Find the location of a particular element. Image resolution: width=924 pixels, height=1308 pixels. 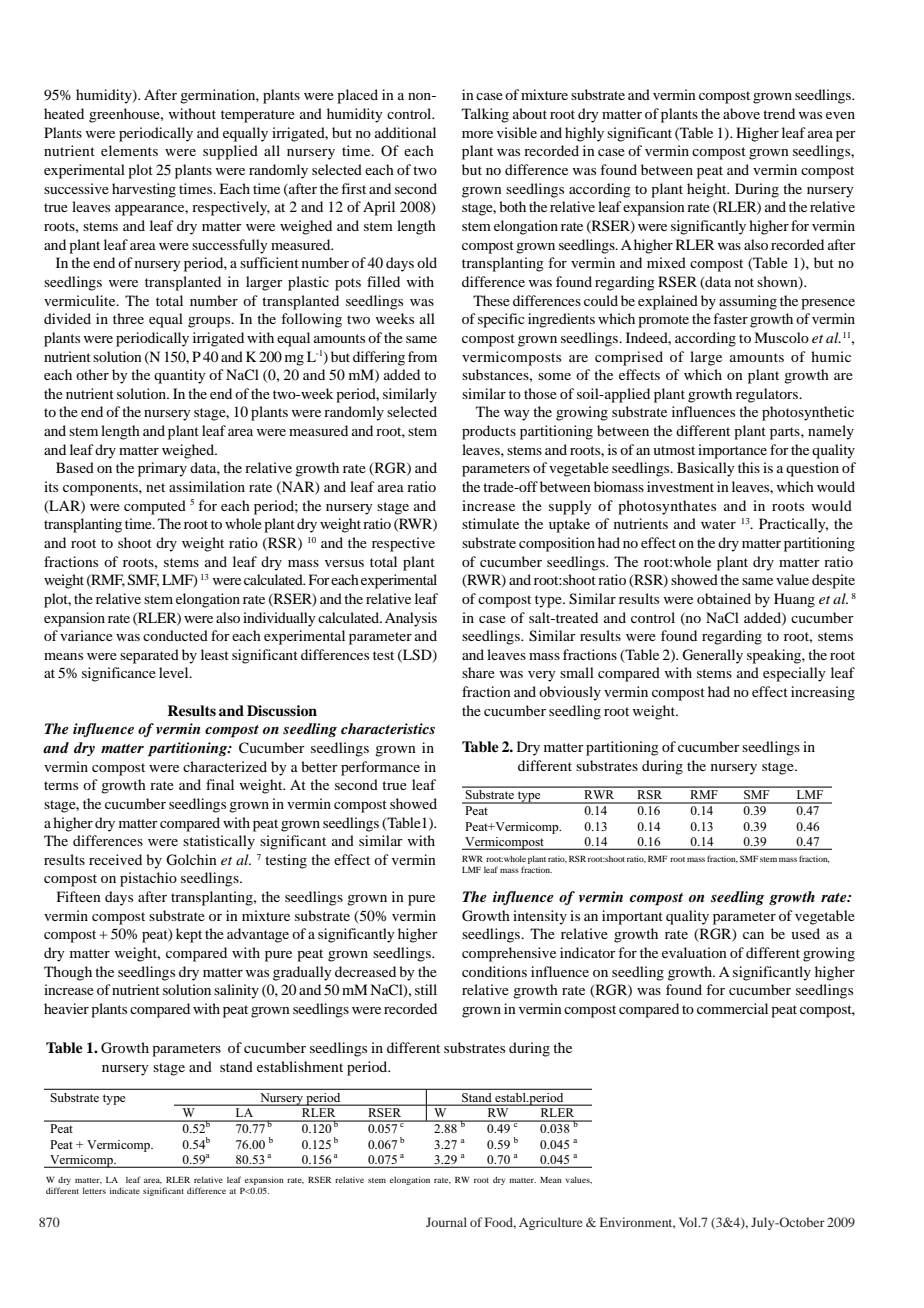

indicate is located at coordinates (124, 1190).
